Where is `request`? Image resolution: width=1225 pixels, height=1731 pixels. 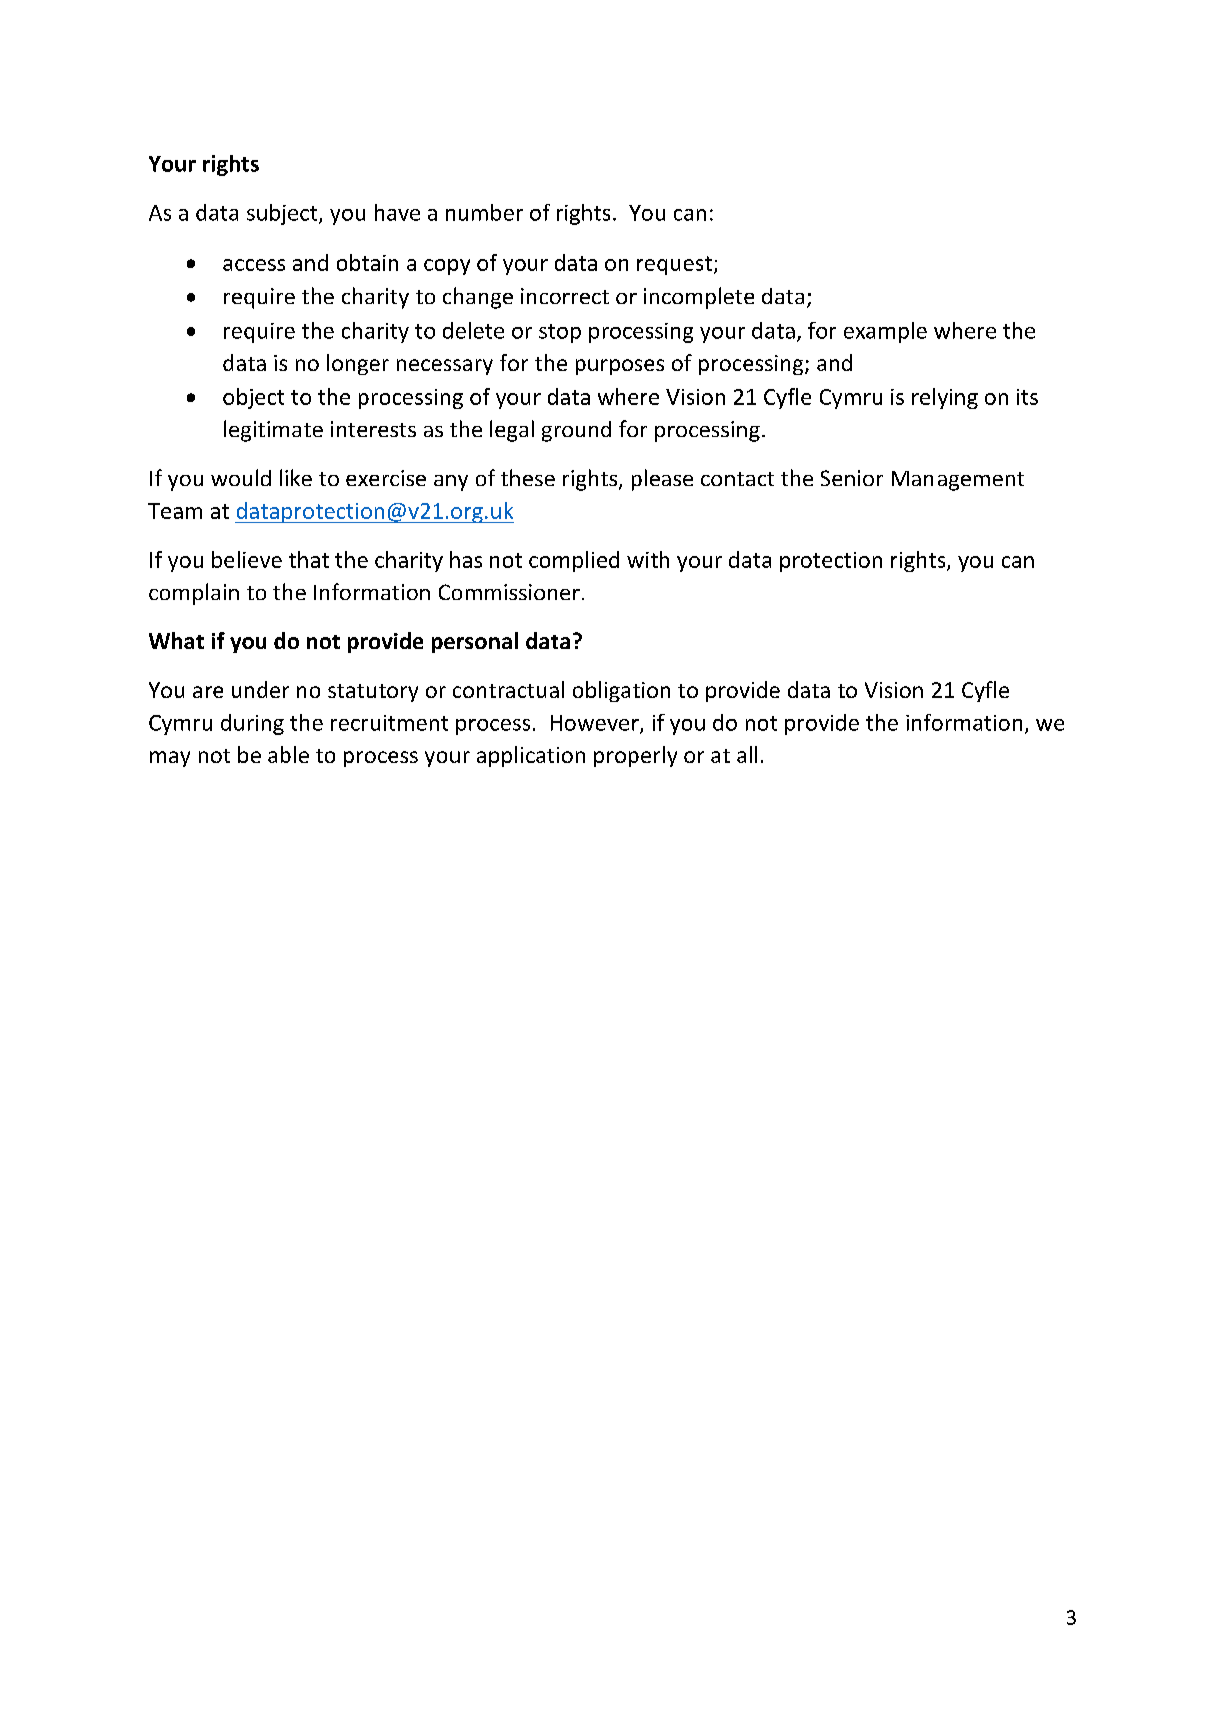 request is located at coordinates (674, 265).
